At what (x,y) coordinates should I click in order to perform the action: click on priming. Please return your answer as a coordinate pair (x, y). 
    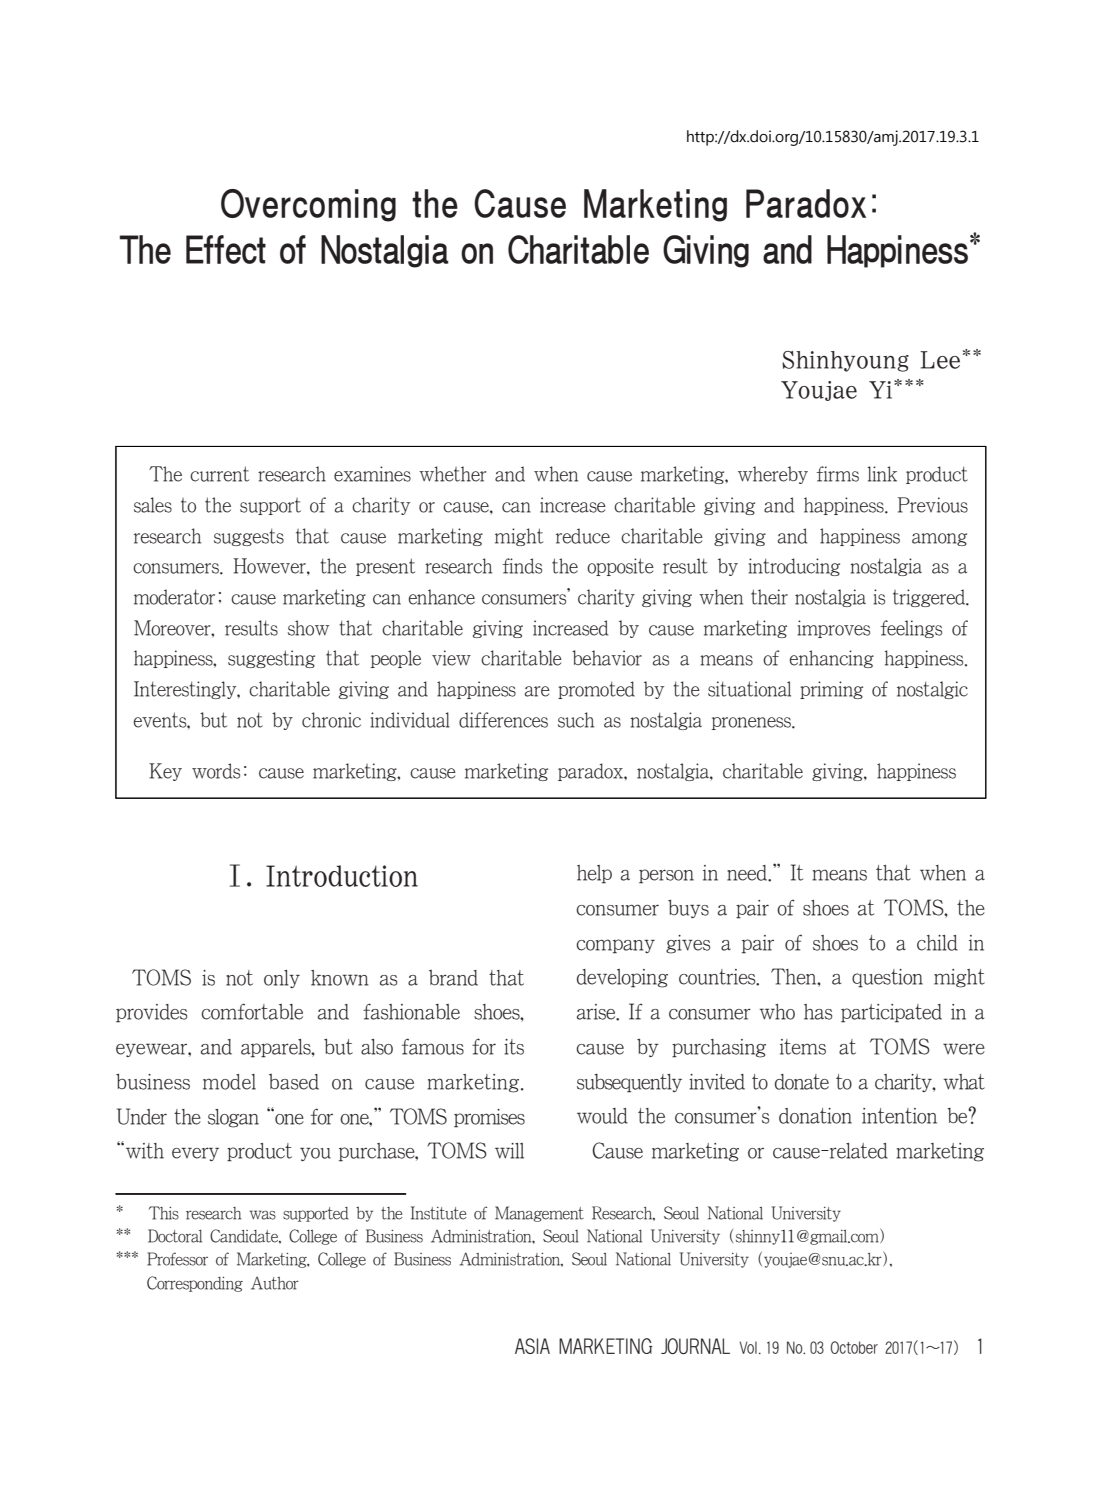
    Looking at the image, I should click on (831, 690).
